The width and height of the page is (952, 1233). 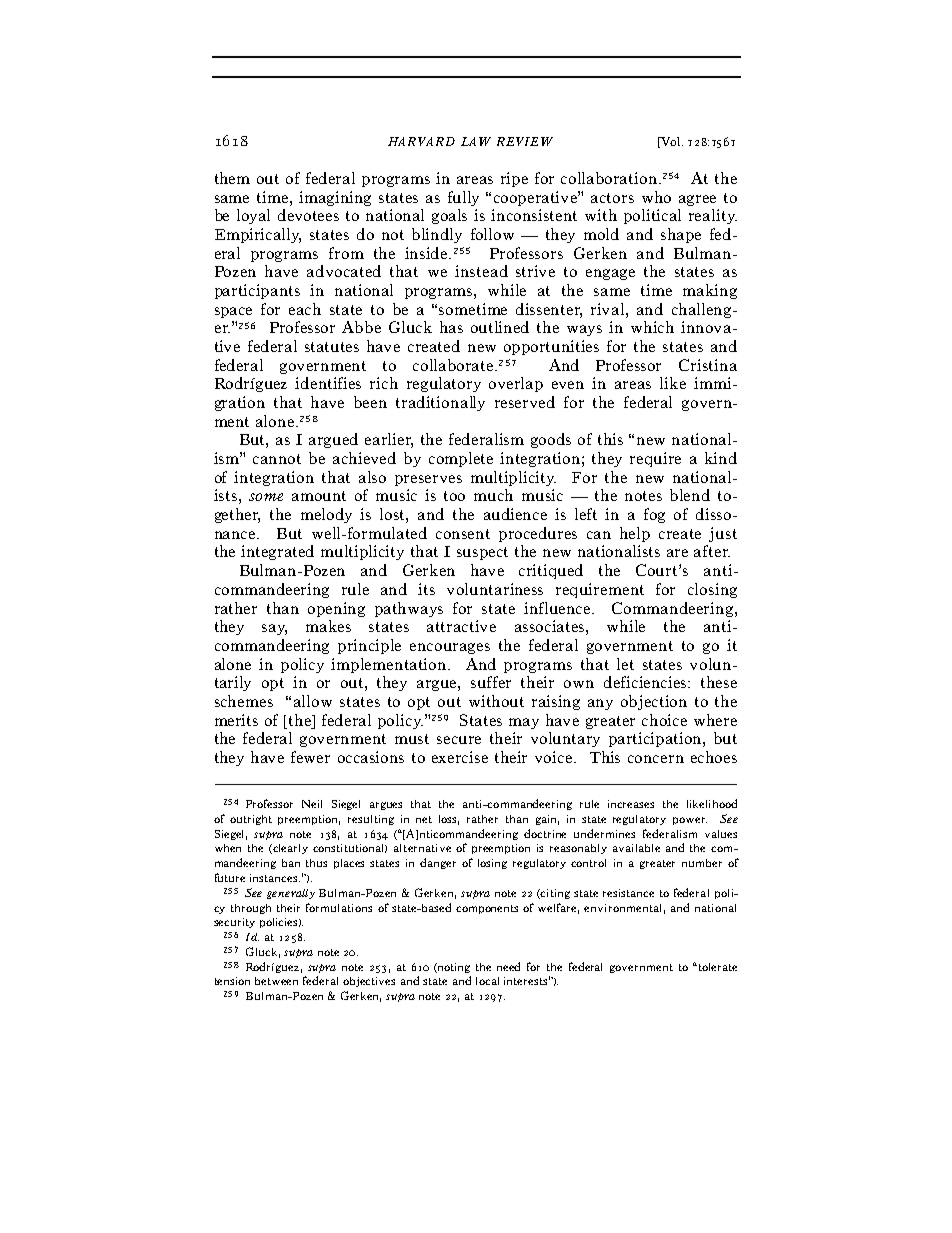 What do you see at coordinates (274, 629) in the page?
I see `say` at bounding box center [274, 629].
